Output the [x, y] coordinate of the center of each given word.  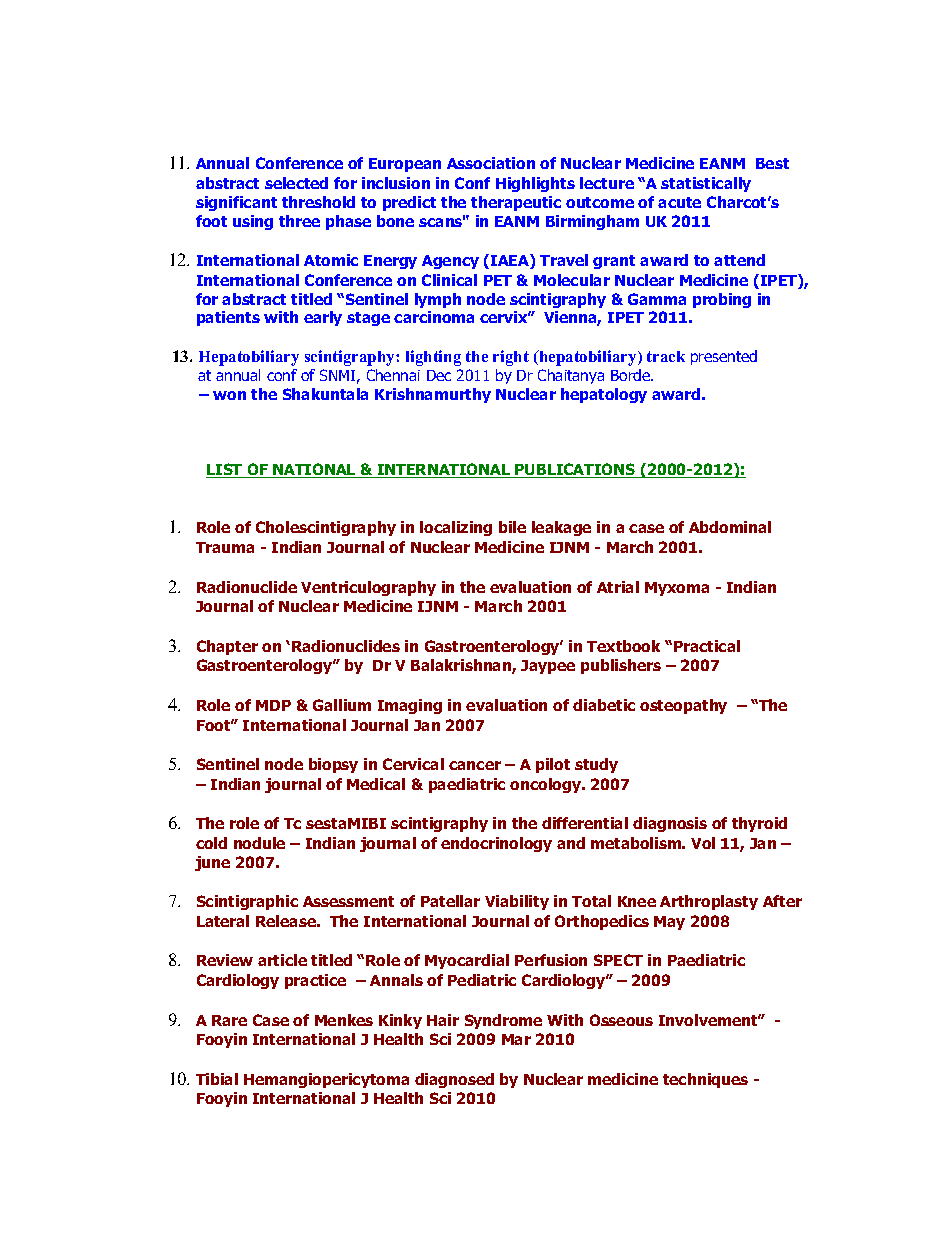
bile [512, 527]
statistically [706, 184]
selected [296, 183]
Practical [707, 646]
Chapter [227, 647]
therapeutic [516, 203]
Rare [229, 1020]
